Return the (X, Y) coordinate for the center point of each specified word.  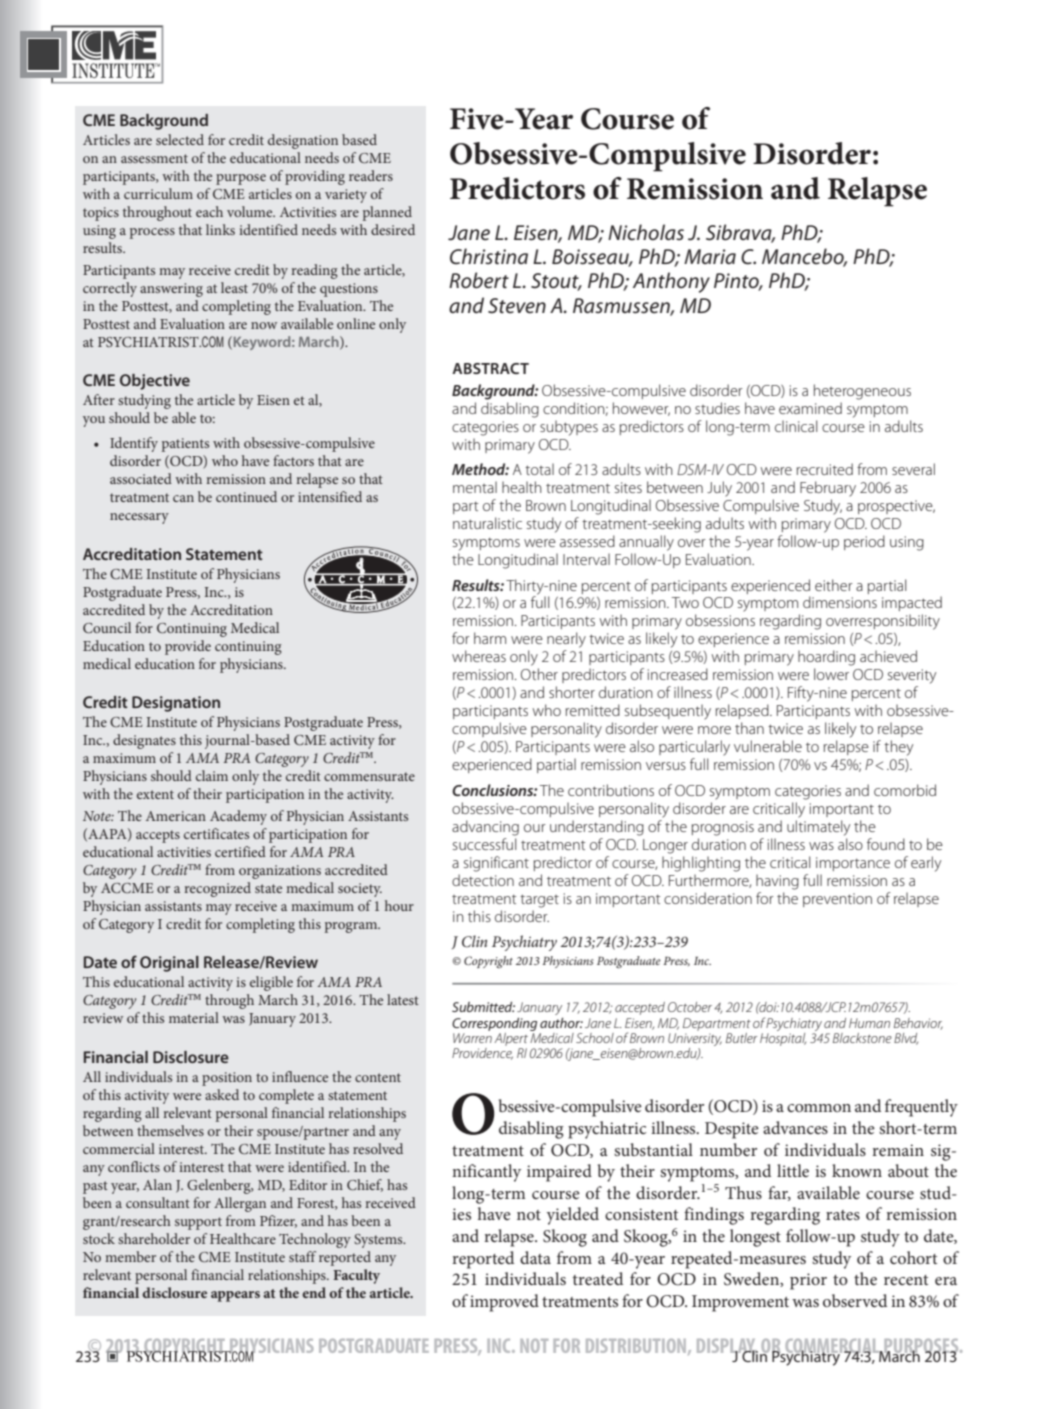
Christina (489, 256)
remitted (593, 710)
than (749, 728)
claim (212, 775)
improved (504, 1303)
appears (235, 1296)
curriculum (158, 193)
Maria (710, 256)
